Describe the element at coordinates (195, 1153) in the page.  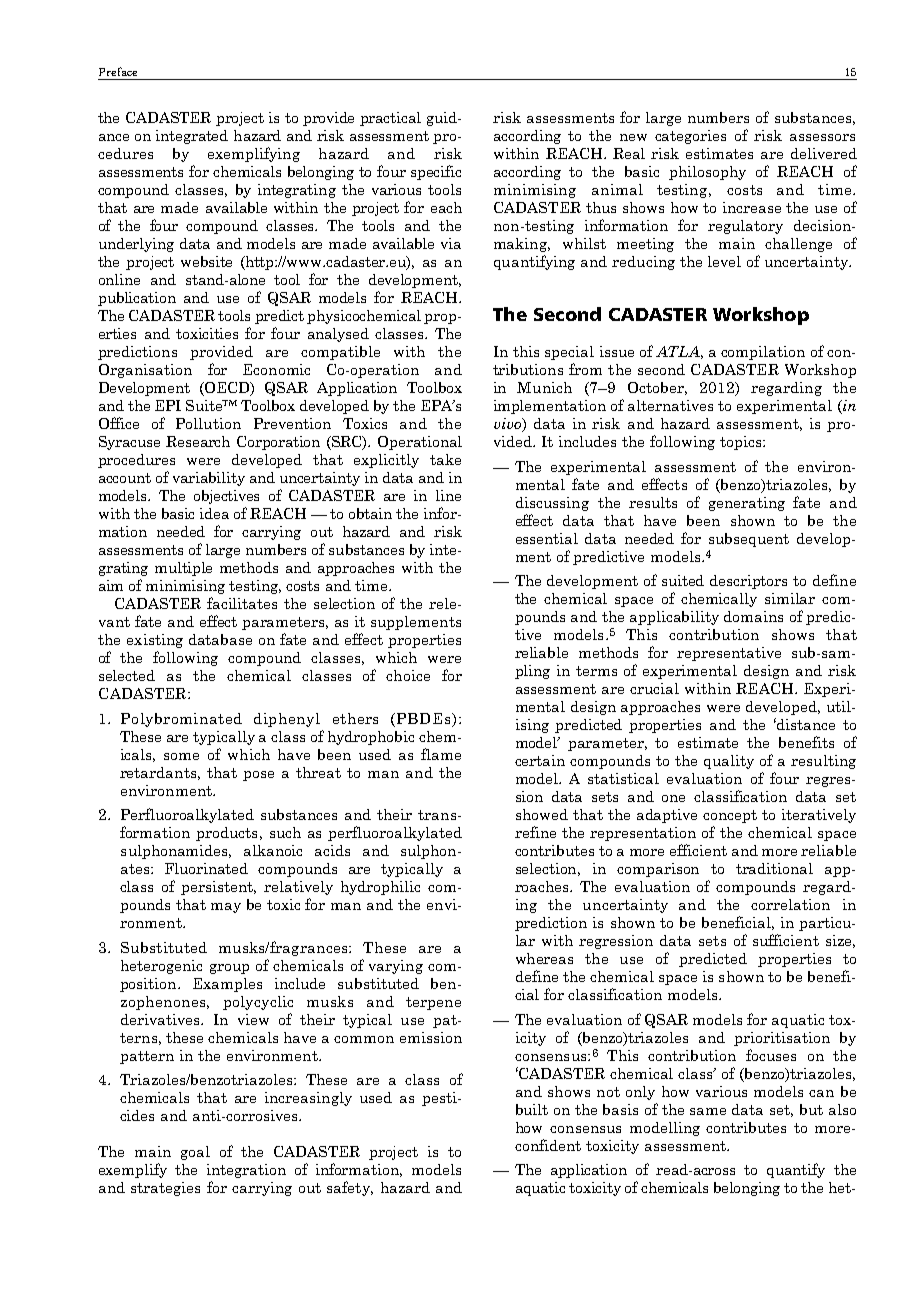
I see `goal` at that location.
